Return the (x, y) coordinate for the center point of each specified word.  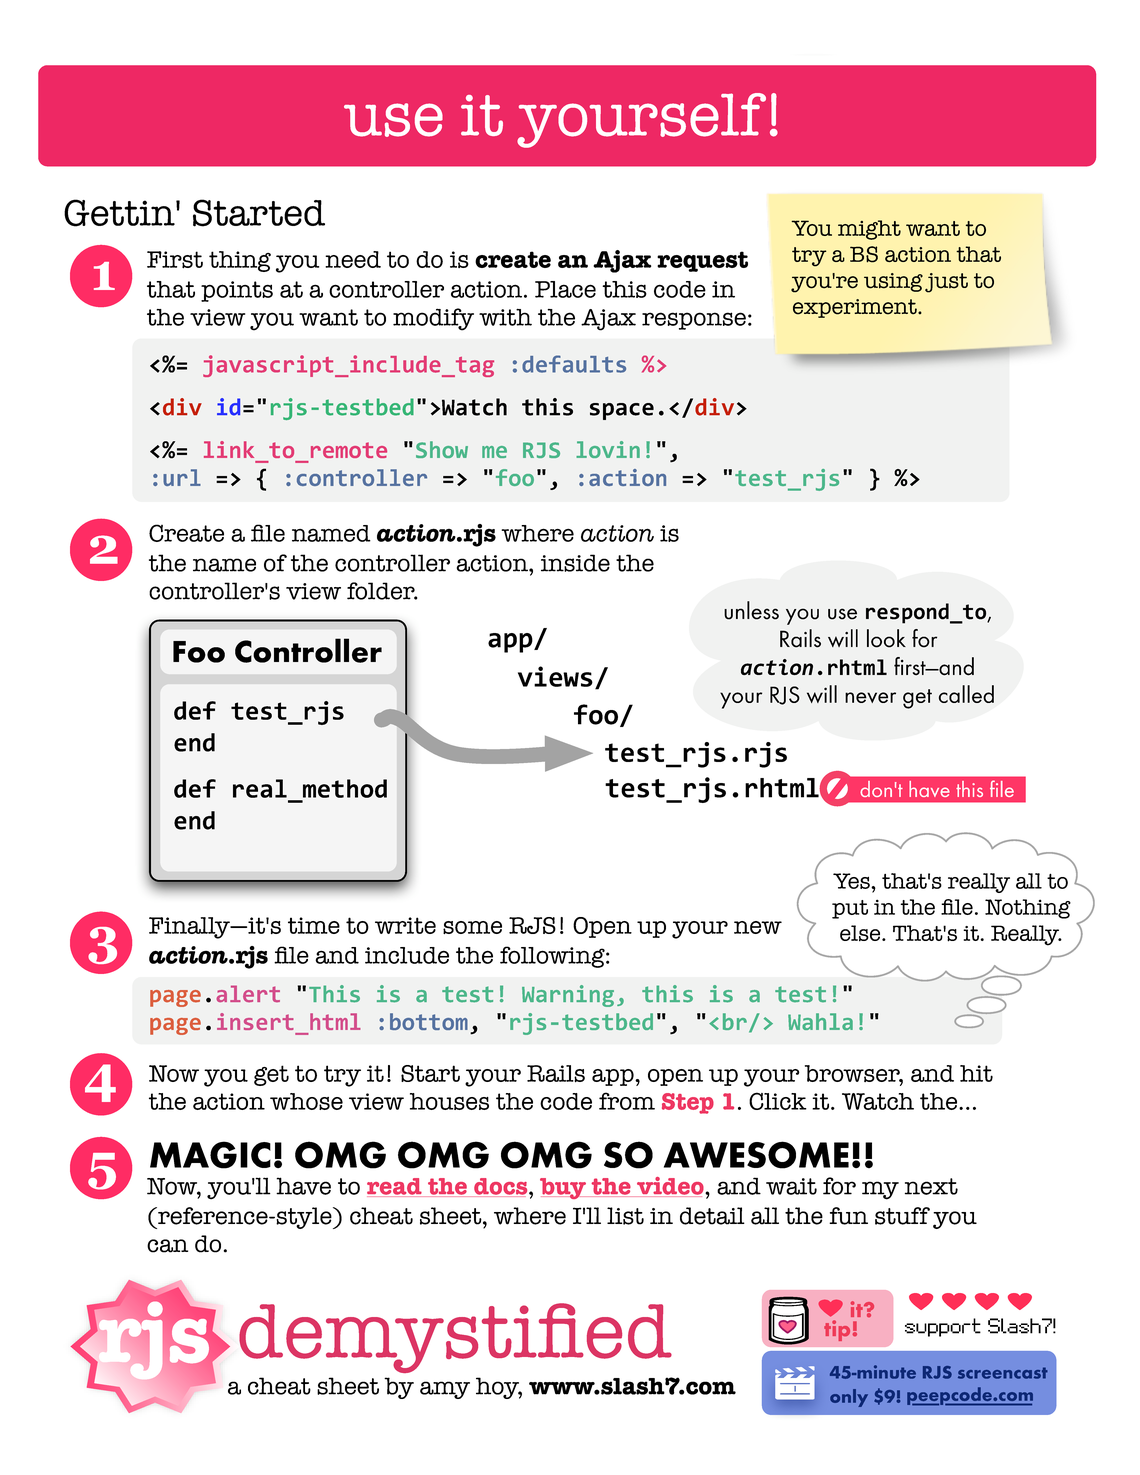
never (870, 697)
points (237, 291)
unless (751, 610)
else (861, 933)
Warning (568, 996)
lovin (608, 449)
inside (575, 563)
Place (565, 289)
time (314, 925)
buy (564, 1188)
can (167, 1246)
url (182, 477)
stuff (902, 1216)
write (405, 925)
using (893, 282)
